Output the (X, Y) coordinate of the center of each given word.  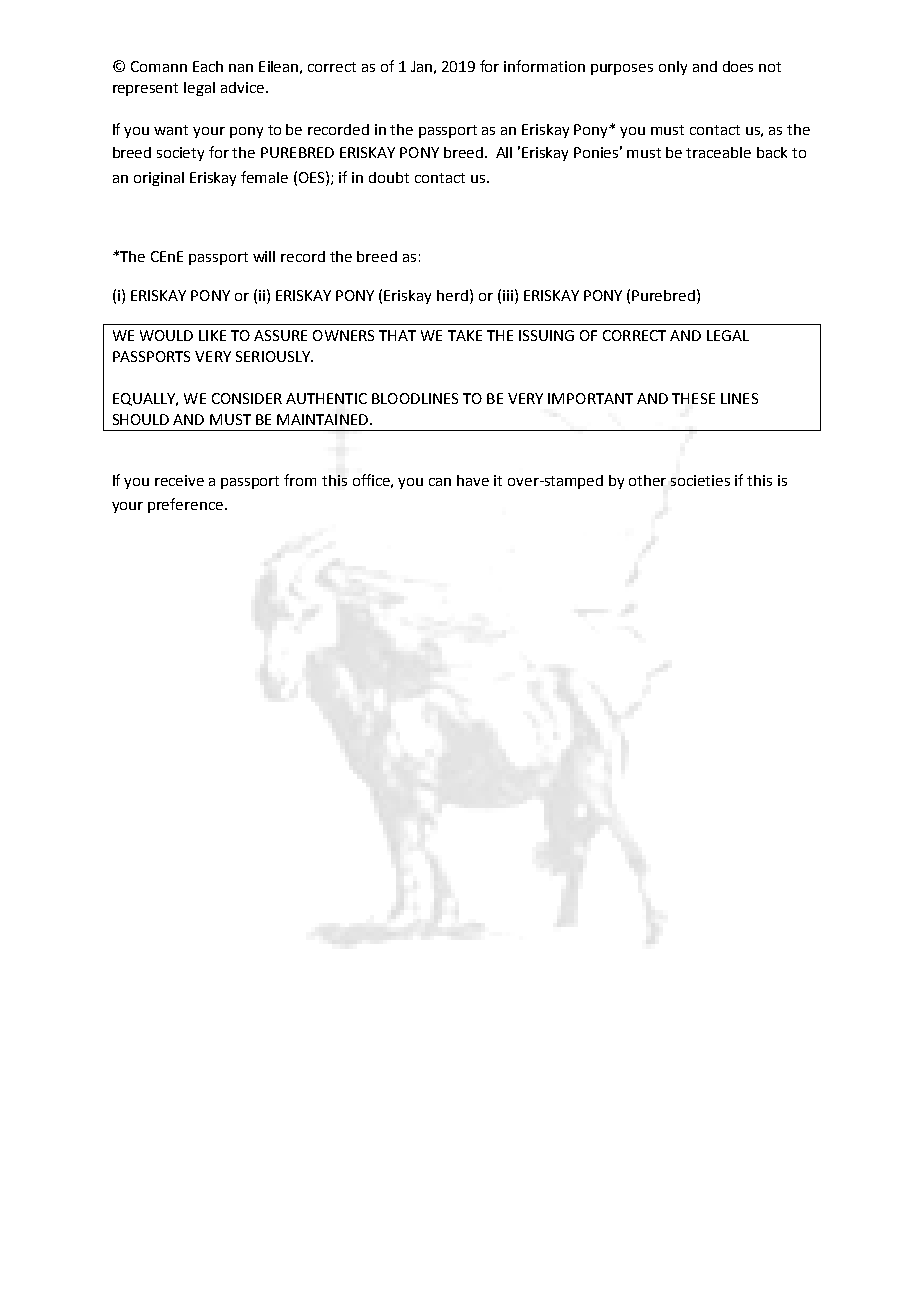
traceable (718, 152)
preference (185, 505)
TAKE (465, 335)
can (440, 482)
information (544, 66)
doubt (389, 177)
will (264, 256)
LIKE (212, 335)
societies (700, 480)
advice (242, 87)
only (673, 68)
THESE (693, 398)
